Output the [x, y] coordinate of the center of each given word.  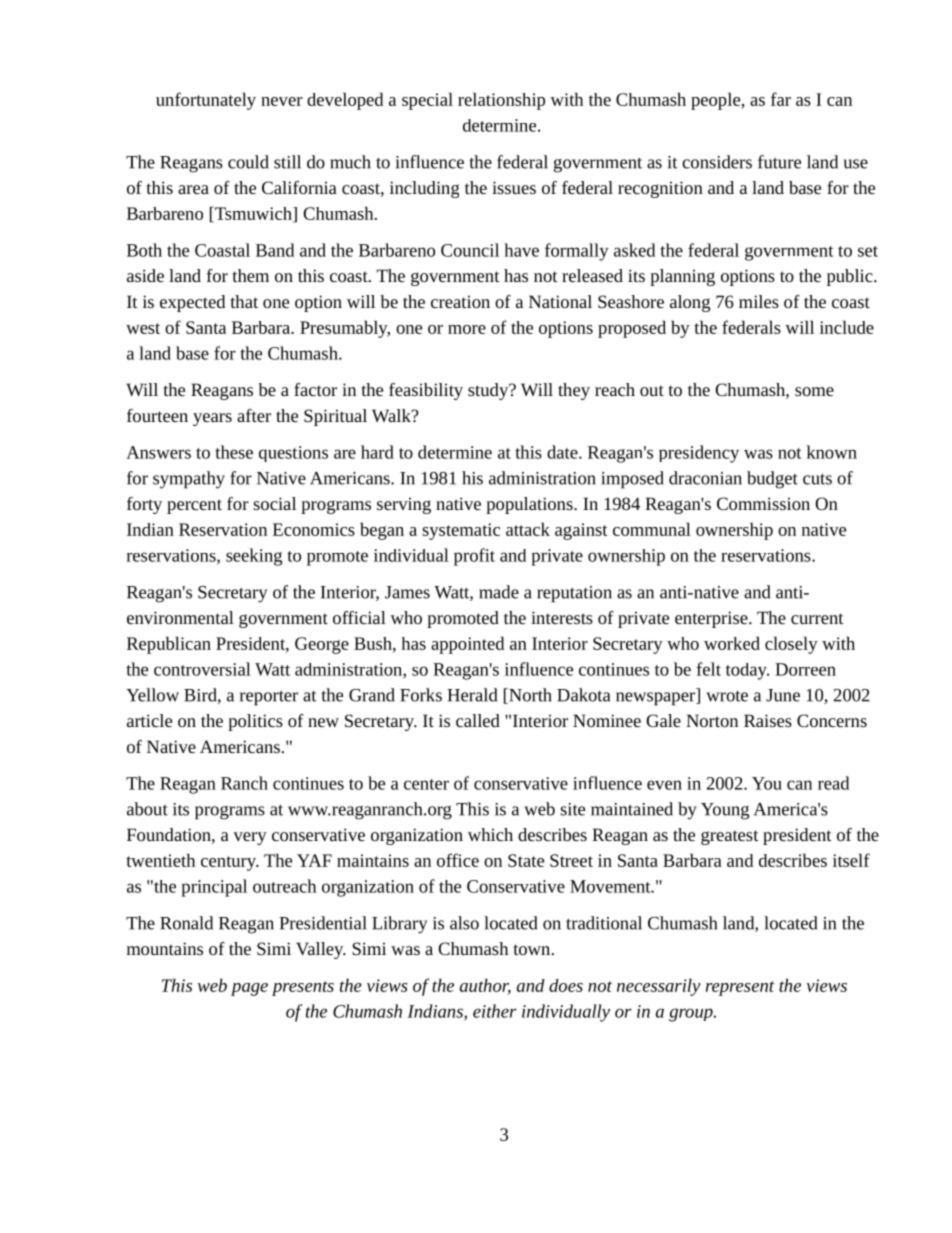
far [781, 99]
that [244, 301]
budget [772, 480]
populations [530, 505]
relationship [501, 101]
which [490, 834]
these [234, 452]
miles [759, 301]
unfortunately [206, 101]
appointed [467, 645]
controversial [202, 669]
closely [791, 645]
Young [725, 811]
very [250, 838]
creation [460, 301]
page [249, 989]
